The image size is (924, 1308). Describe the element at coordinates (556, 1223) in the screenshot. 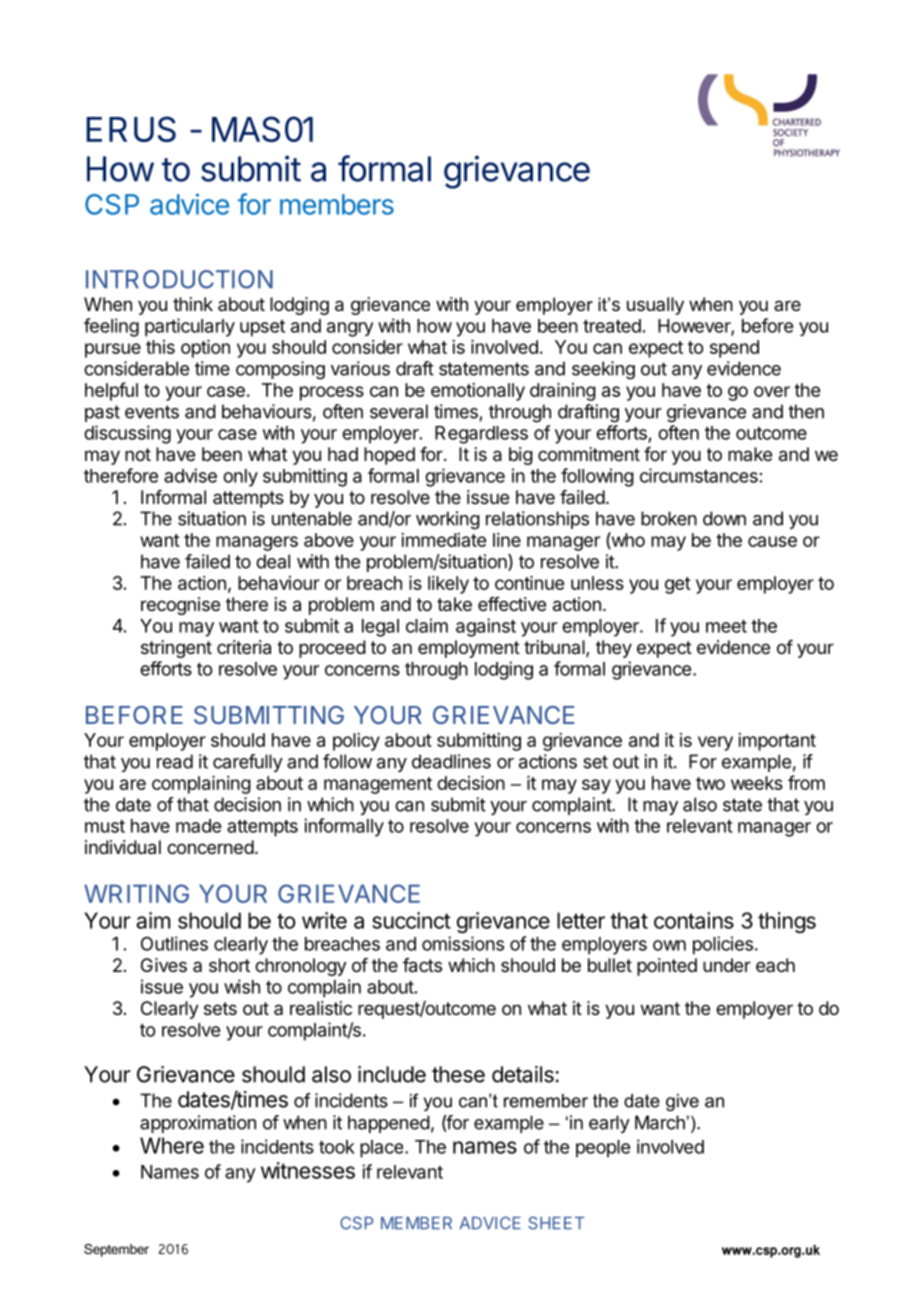

I see `SHEET` at that location.
